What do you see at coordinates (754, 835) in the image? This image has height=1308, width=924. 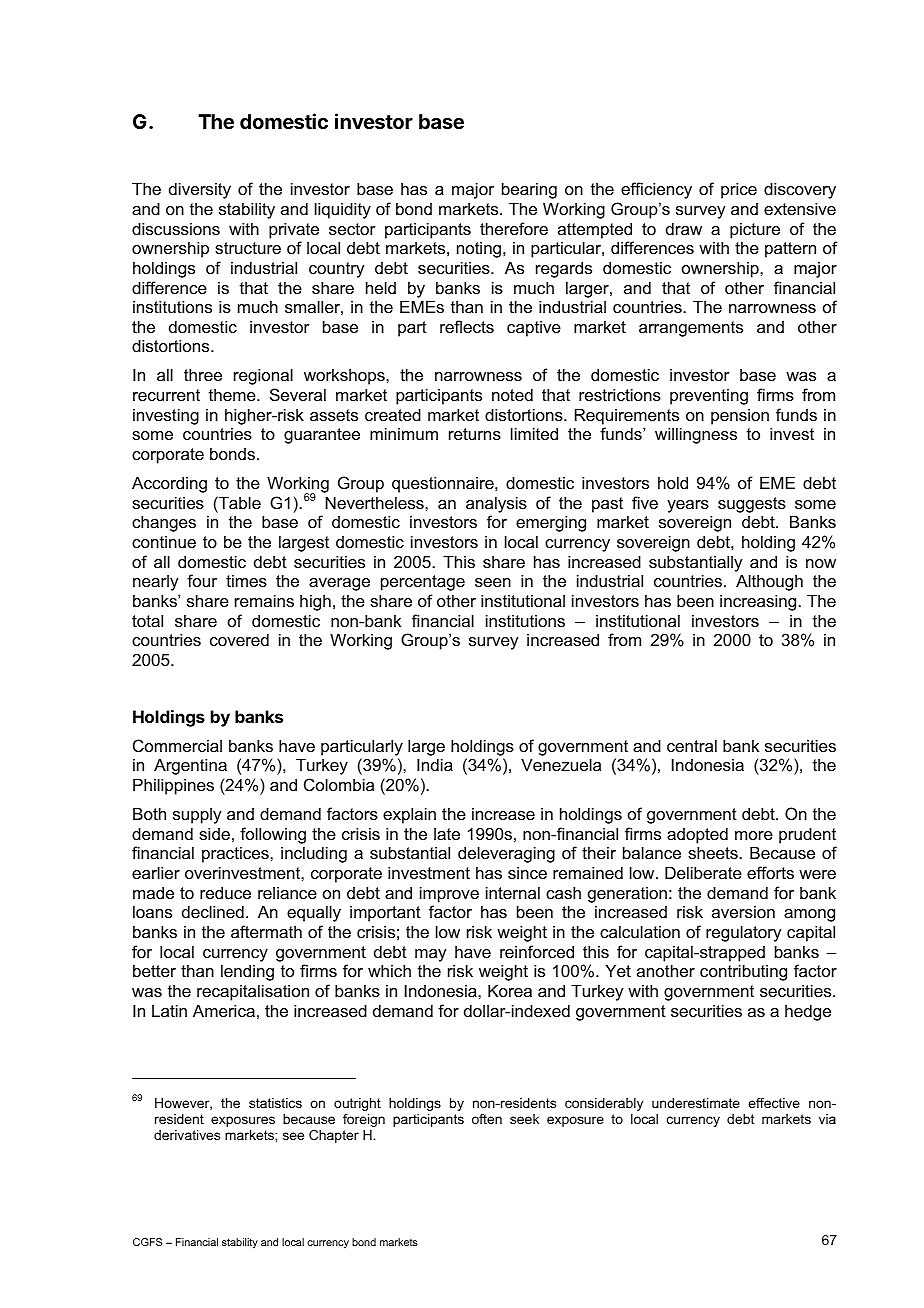 I see `more` at bounding box center [754, 835].
